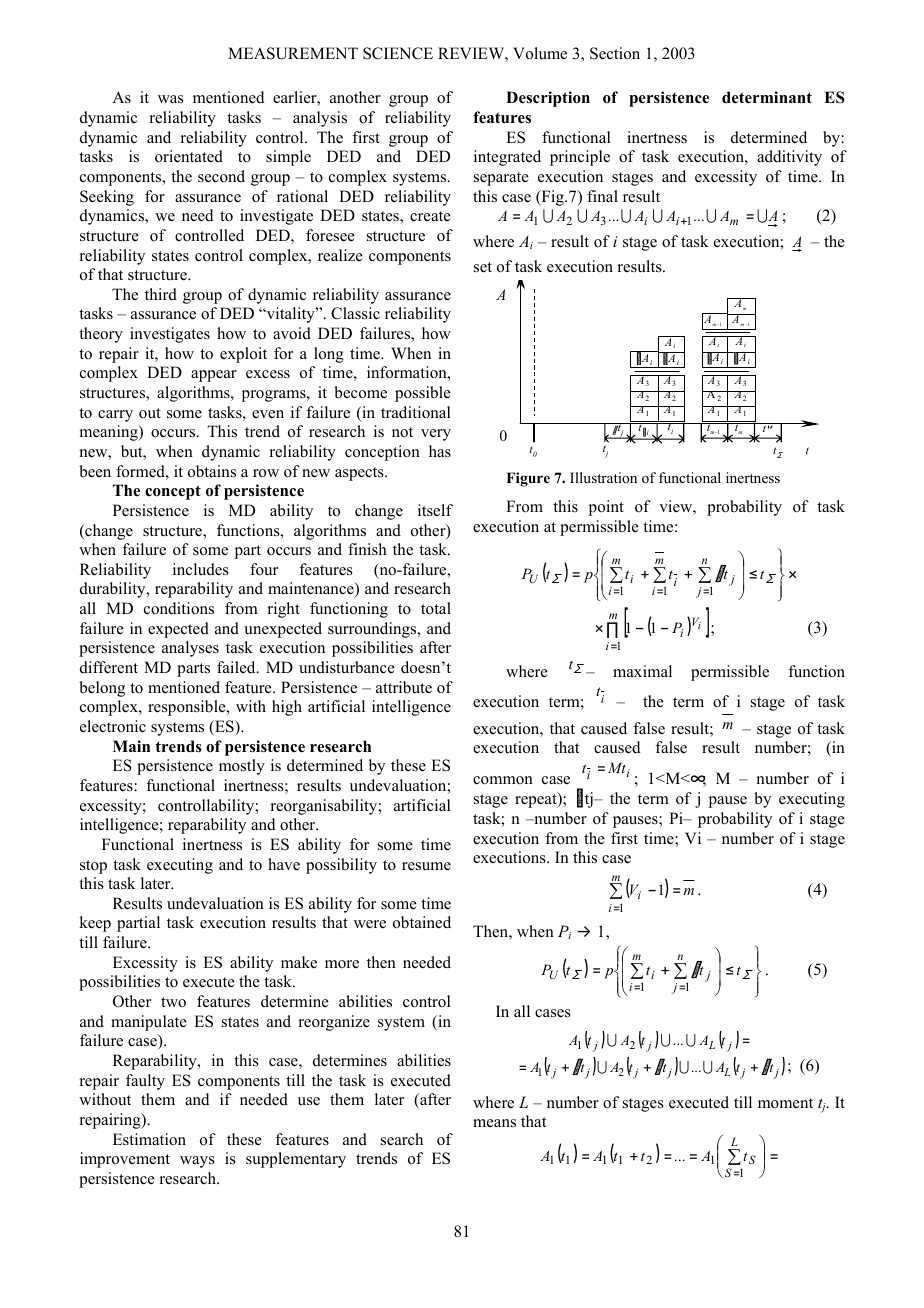  I want to click on mostly, so click(242, 767).
